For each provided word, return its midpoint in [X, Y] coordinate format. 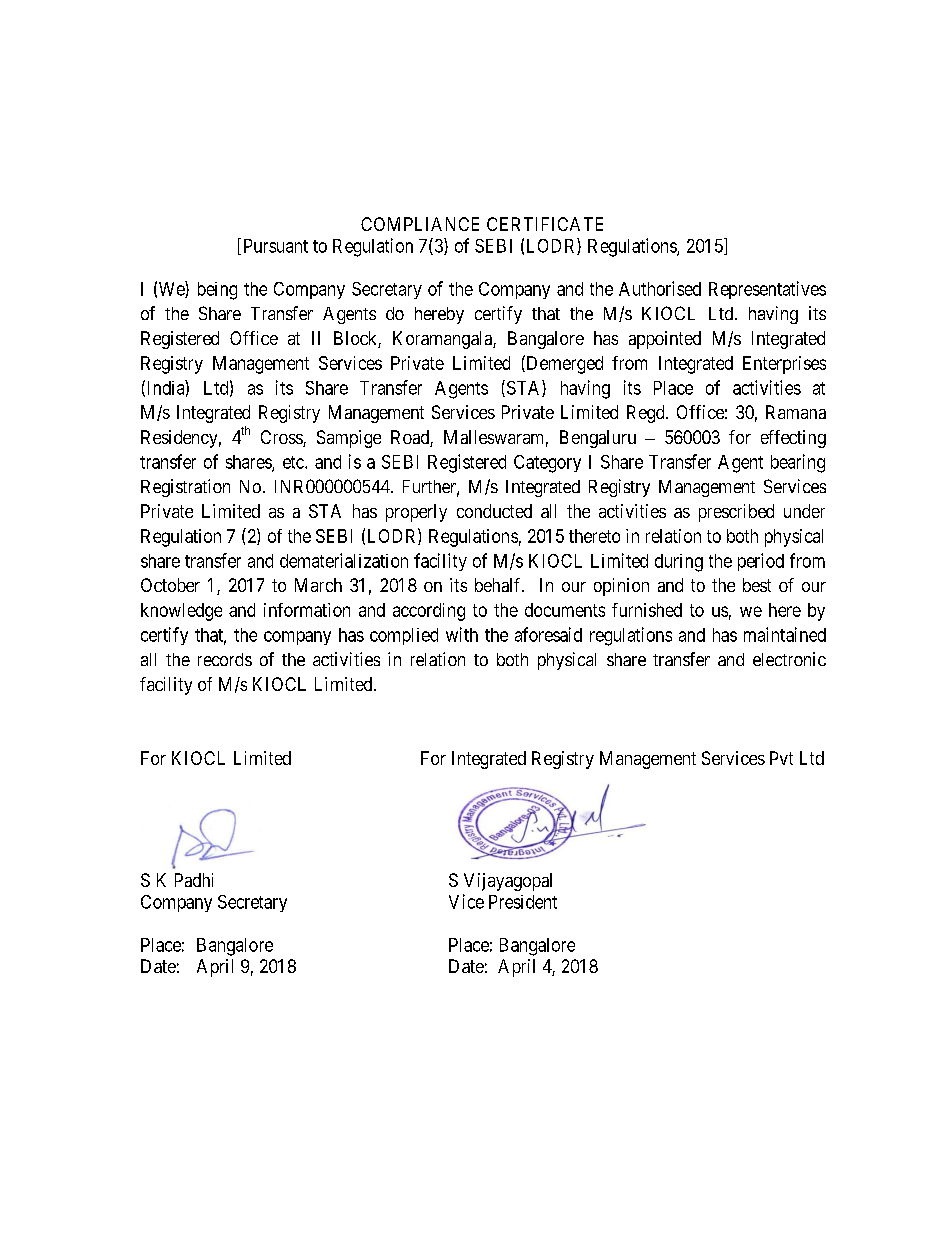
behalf [499, 585]
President [523, 902]
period [761, 562]
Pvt [781, 758]
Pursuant [276, 246]
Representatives [767, 290]
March [318, 585]
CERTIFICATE [545, 224]
